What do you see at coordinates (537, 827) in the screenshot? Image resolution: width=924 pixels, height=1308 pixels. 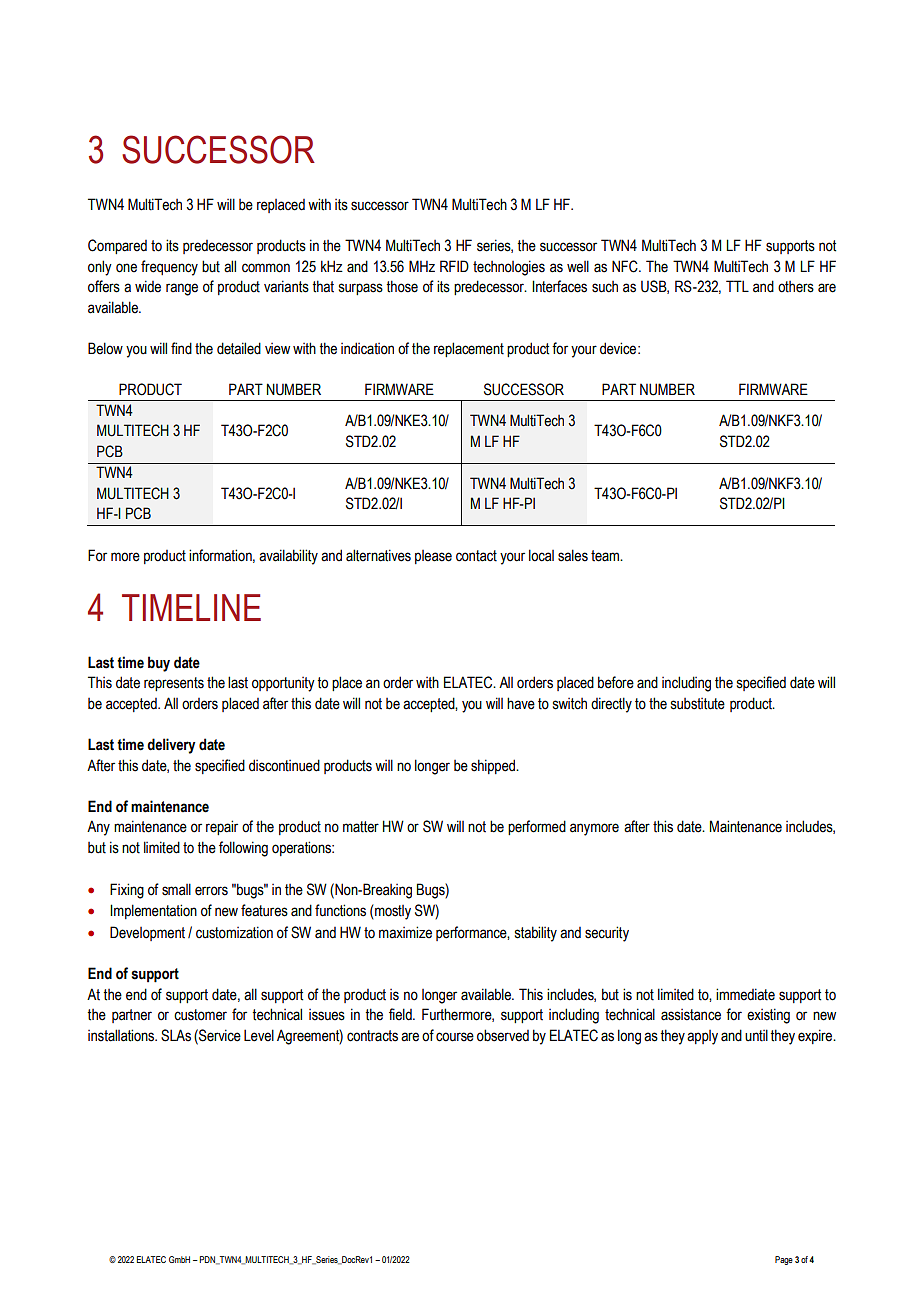 I see `performed` at bounding box center [537, 827].
